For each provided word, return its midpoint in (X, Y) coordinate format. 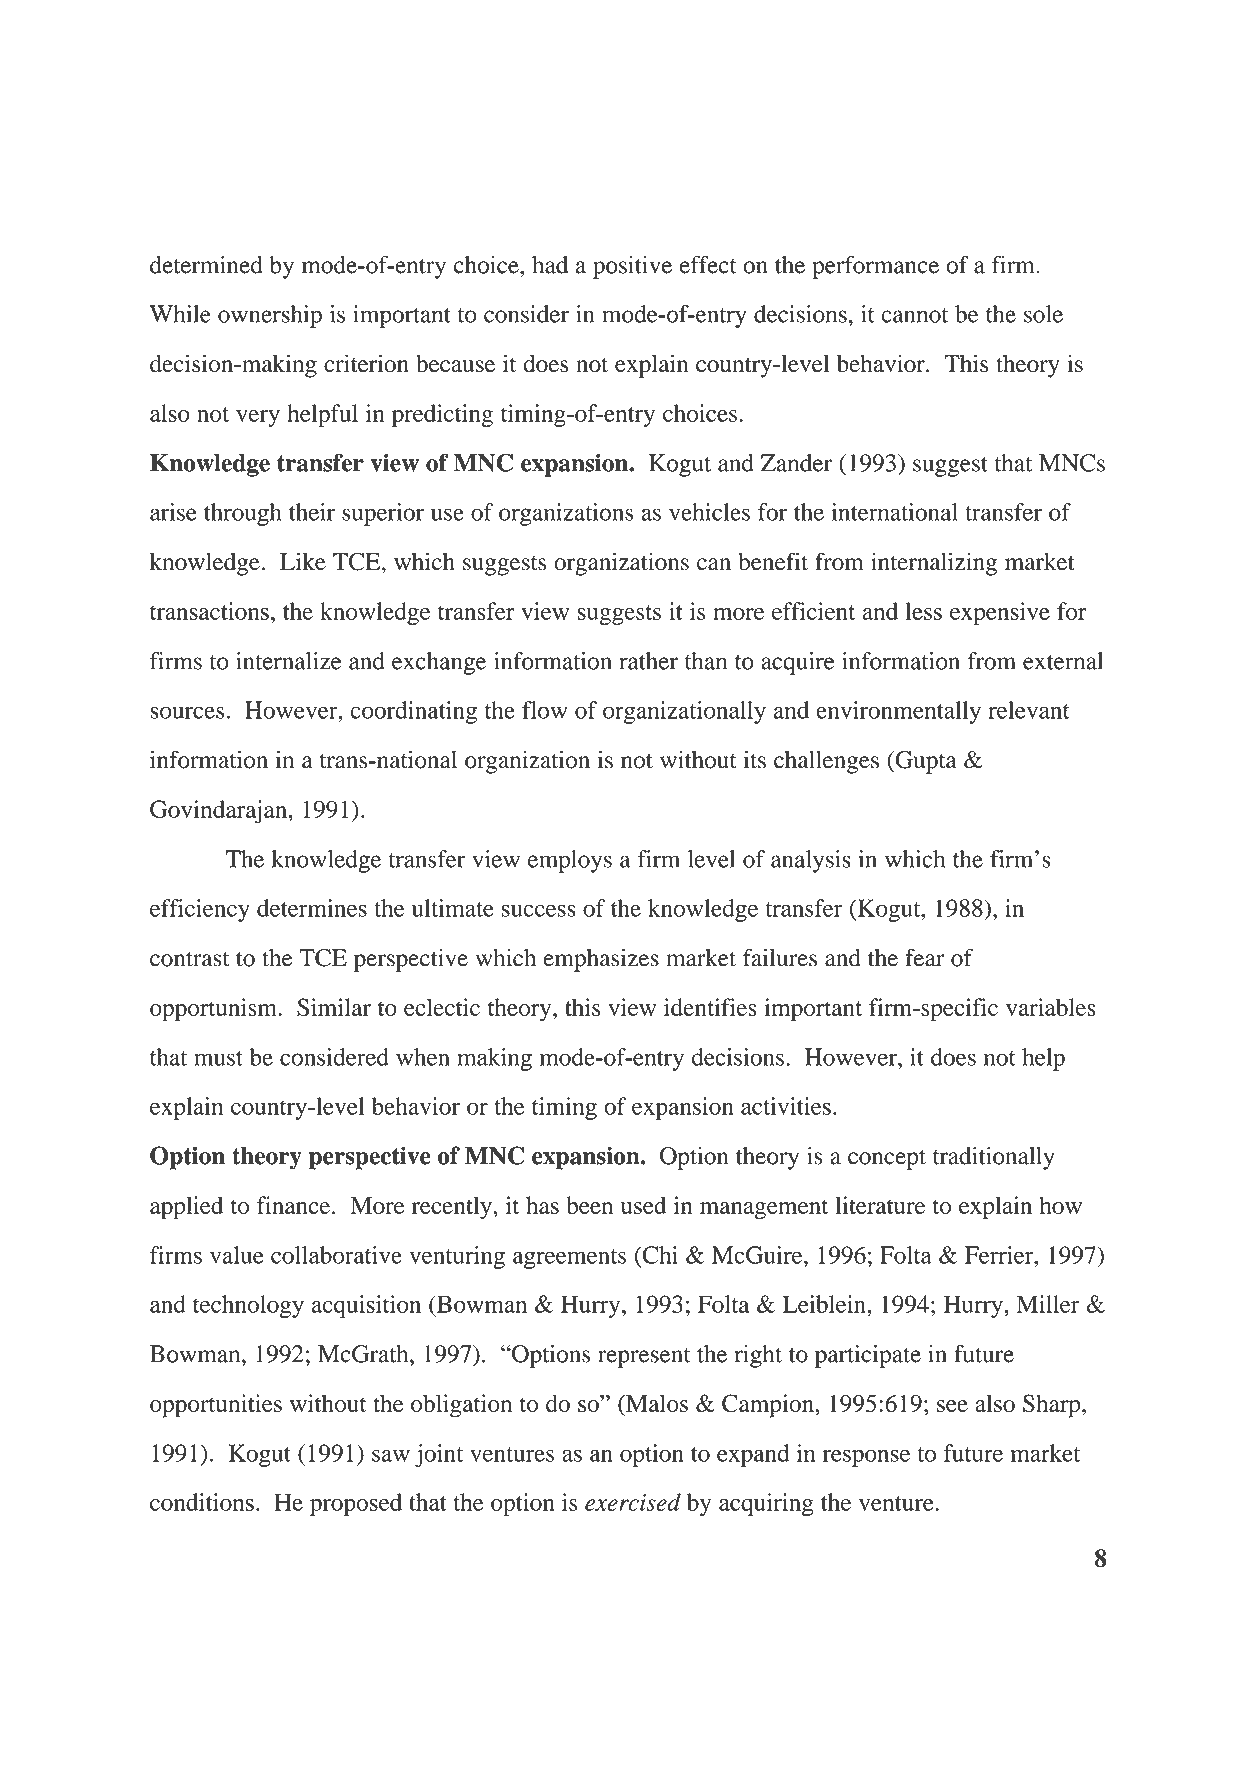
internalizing (934, 564)
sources (187, 712)
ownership (270, 316)
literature (880, 1205)
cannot (914, 315)
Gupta (925, 762)
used (643, 1205)
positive (632, 267)
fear (925, 957)
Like (303, 561)
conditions (202, 1502)
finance (293, 1205)
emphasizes (601, 960)
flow (545, 710)
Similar (334, 1007)
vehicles (709, 512)
